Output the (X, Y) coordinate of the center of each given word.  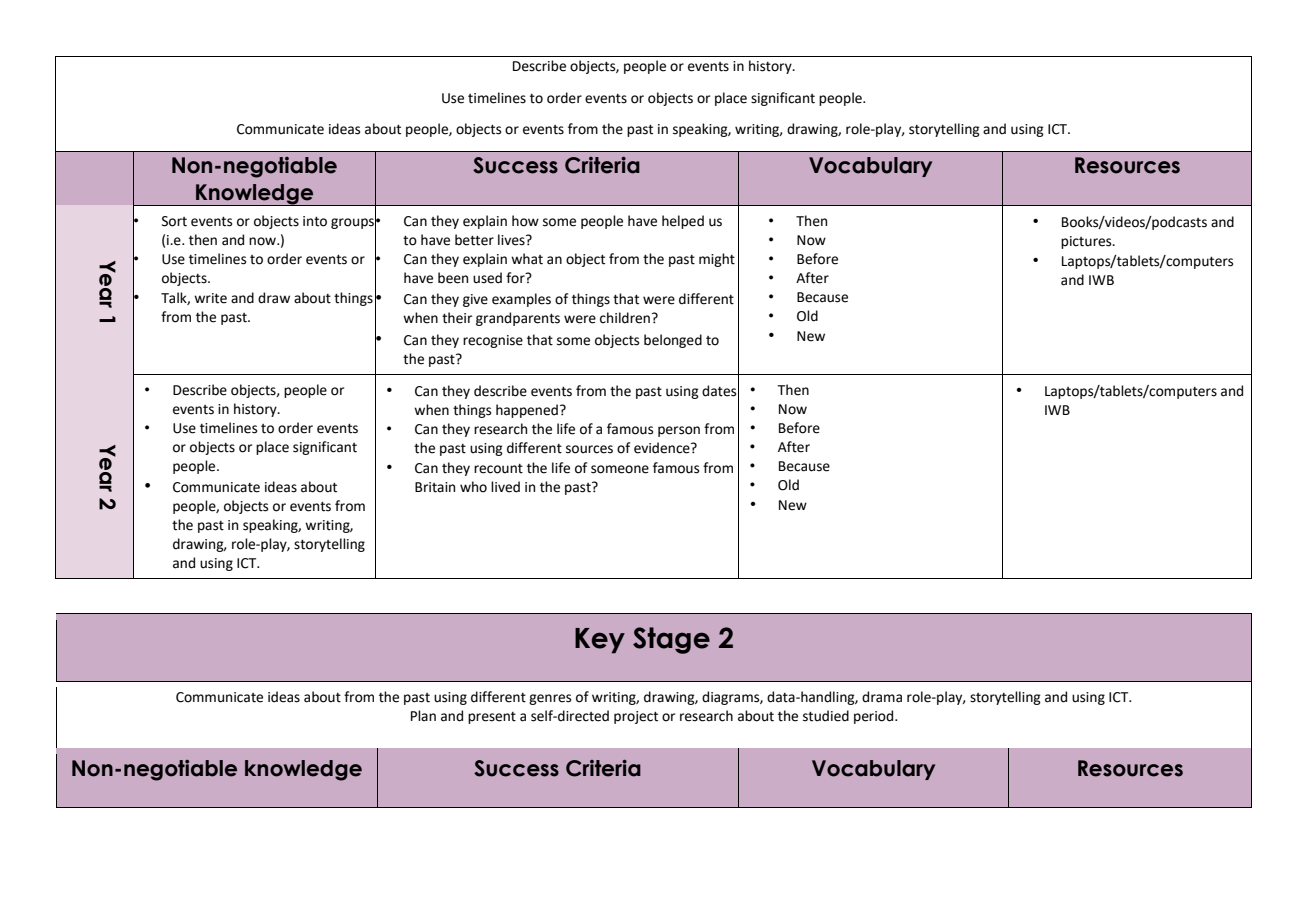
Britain (435, 487)
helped (683, 222)
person (679, 431)
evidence (663, 448)
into (315, 221)
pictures (1087, 242)
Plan (423, 715)
